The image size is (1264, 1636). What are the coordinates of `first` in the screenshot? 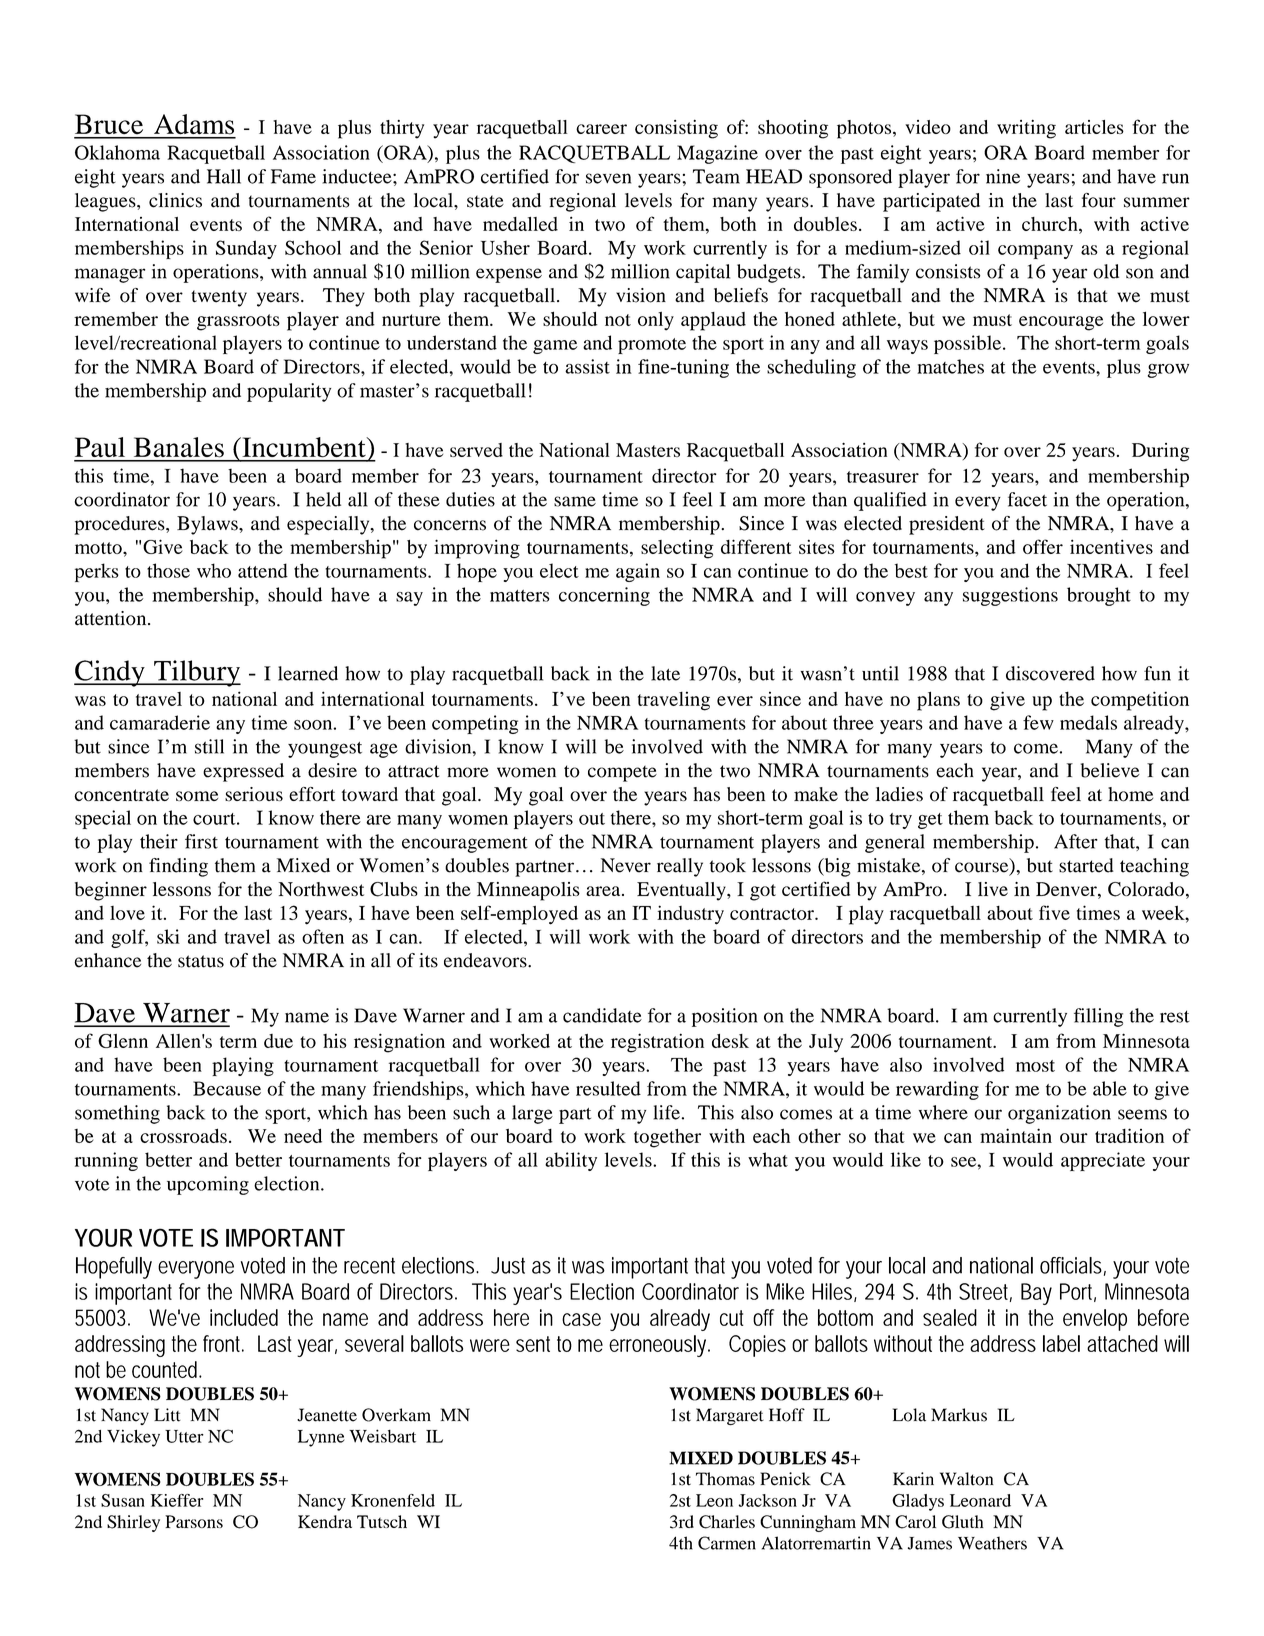 It's located at (201, 841).
